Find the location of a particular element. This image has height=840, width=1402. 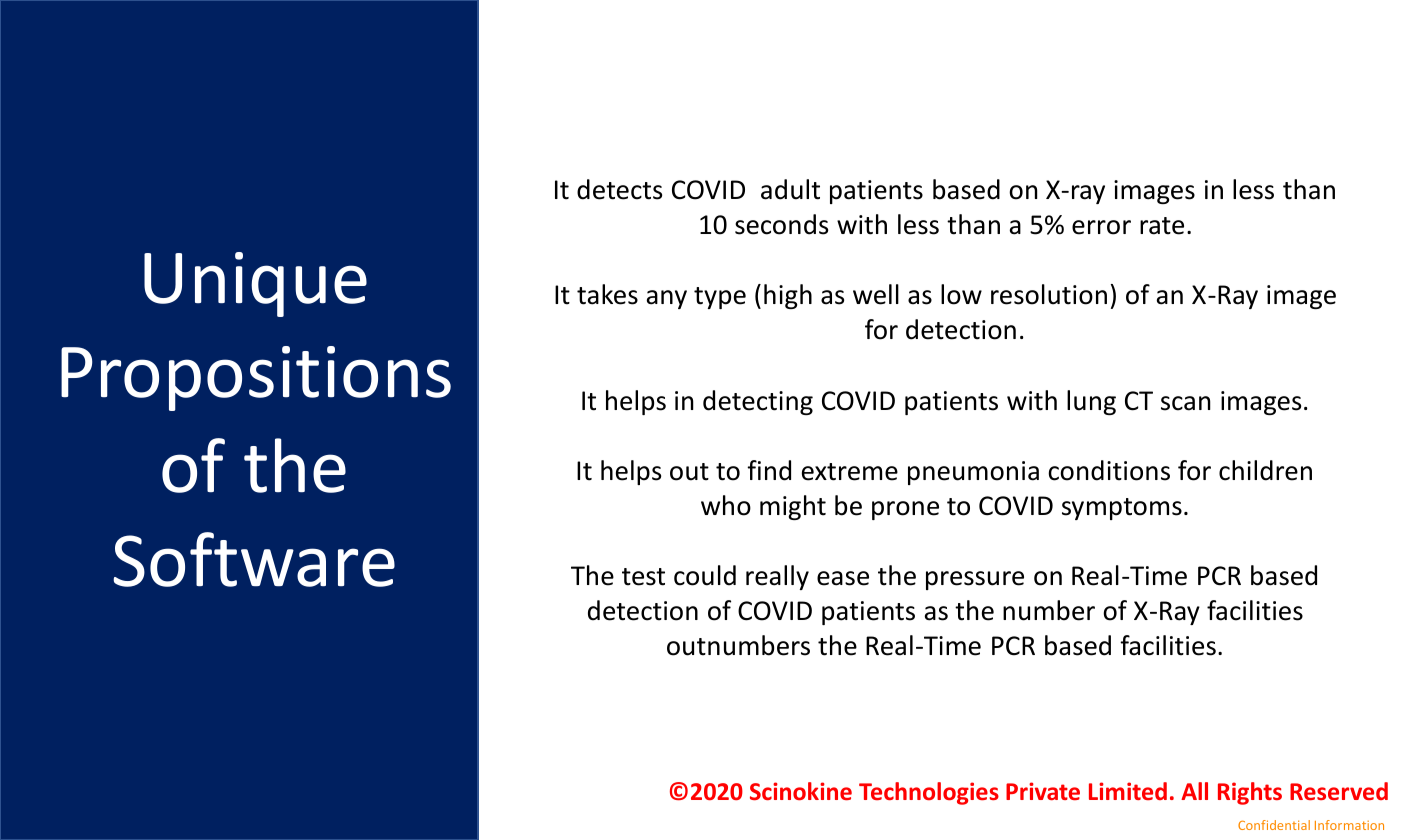

detects is located at coordinates (619, 189).
